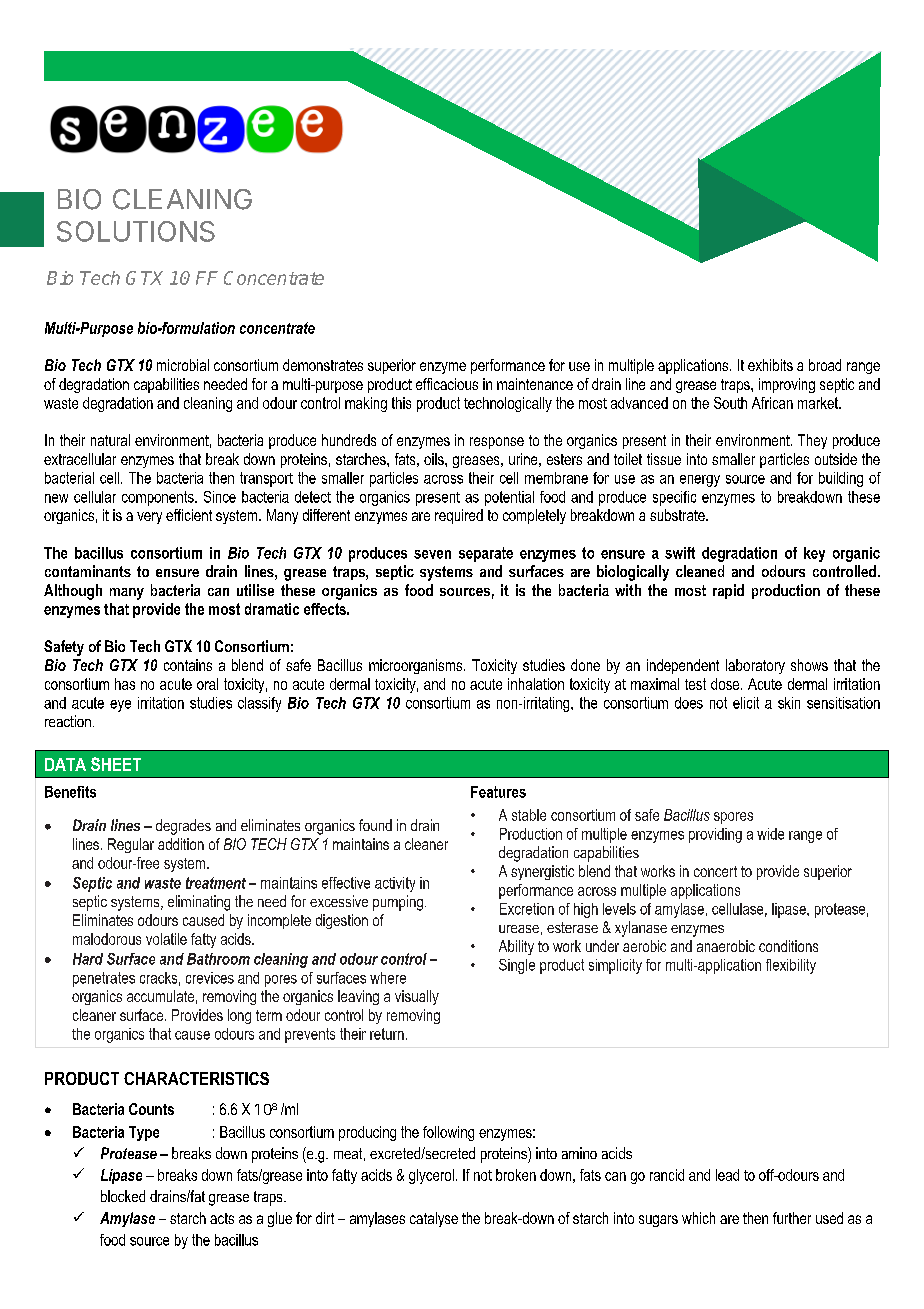  What do you see at coordinates (447, 384) in the screenshot?
I see `efficacious` at bounding box center [447, 384].
